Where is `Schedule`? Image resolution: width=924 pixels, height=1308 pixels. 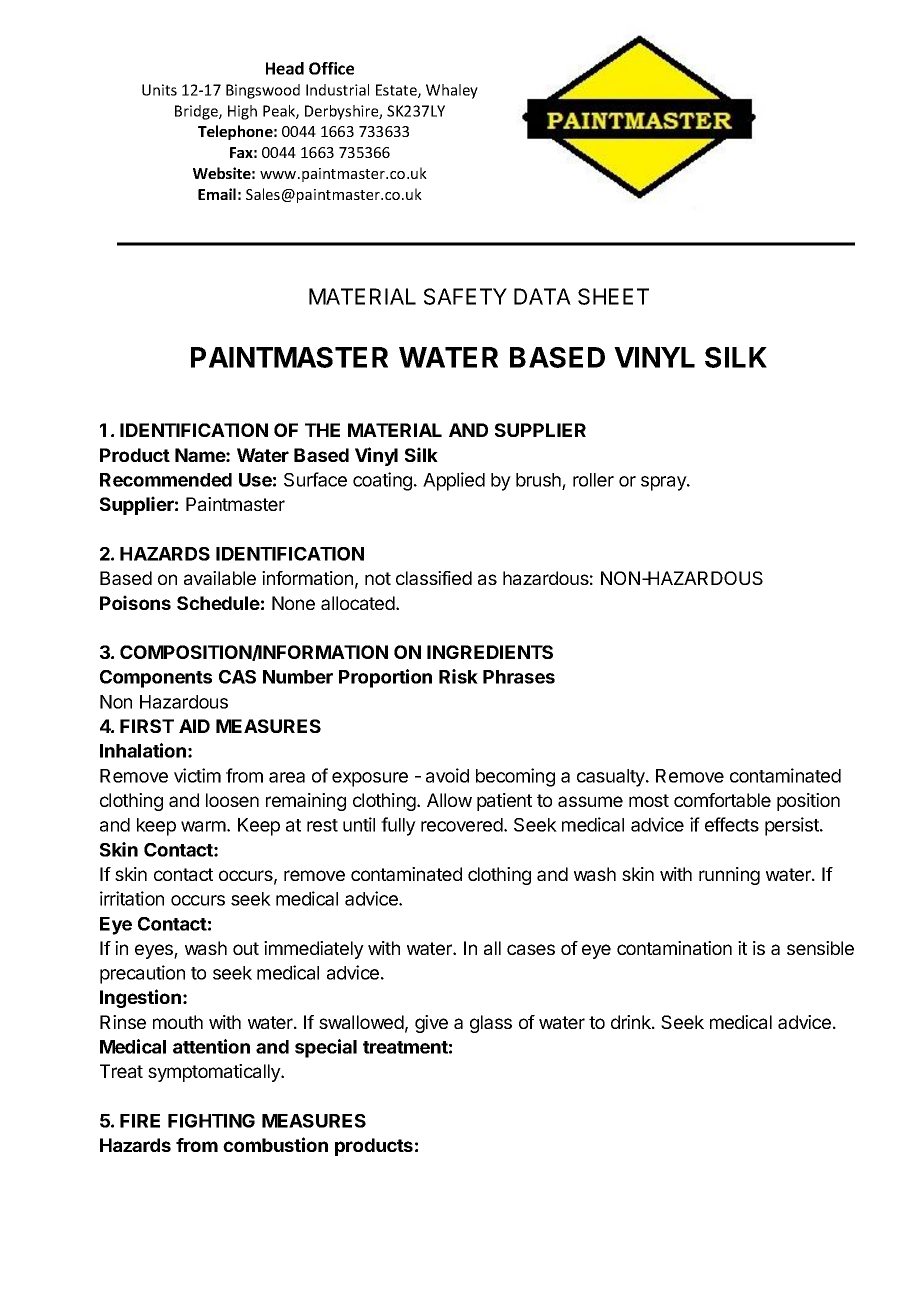
Schedule is located at coordinates (218, 603).
